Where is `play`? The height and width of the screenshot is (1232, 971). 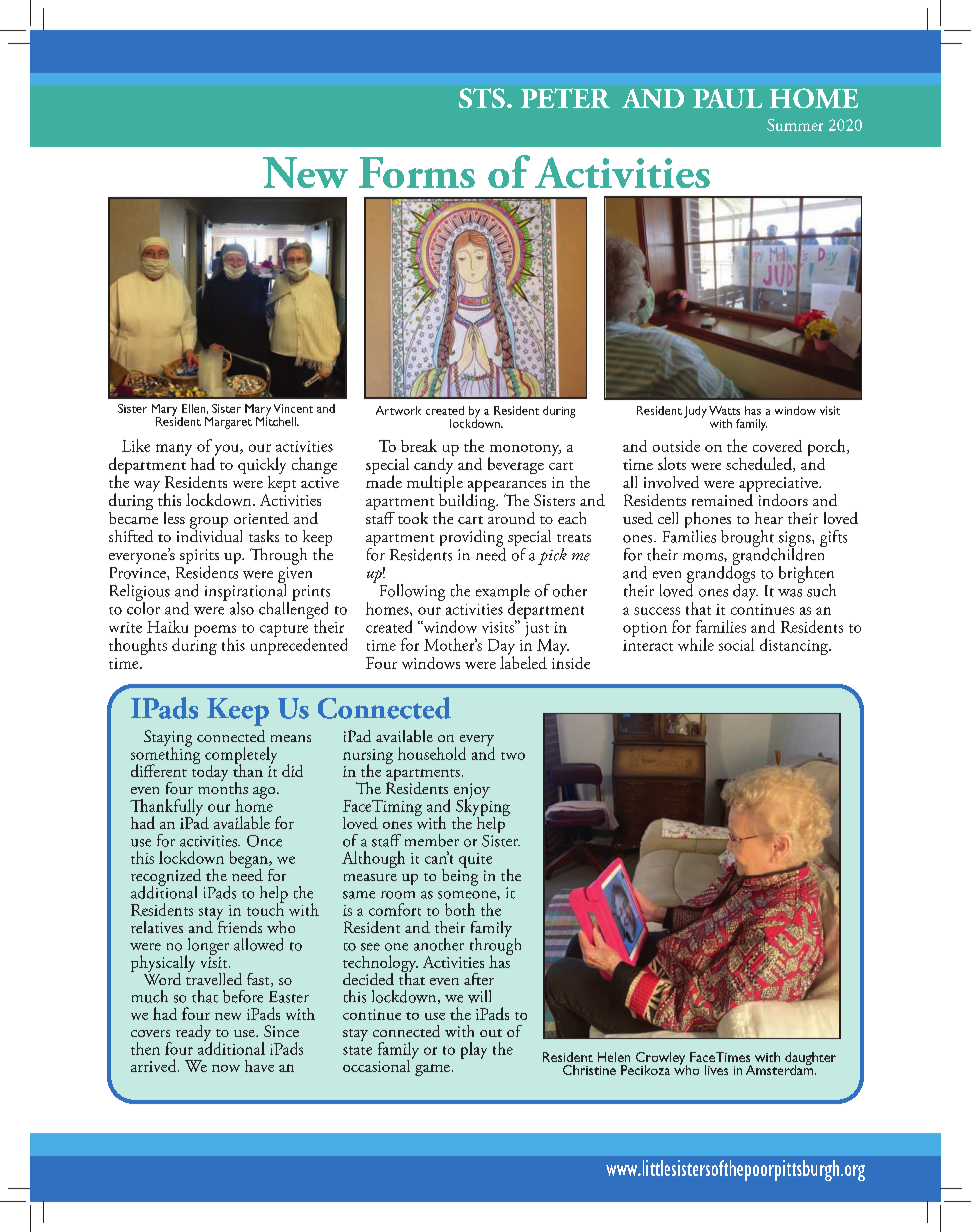 play is located at coordinates (474, 1050).
